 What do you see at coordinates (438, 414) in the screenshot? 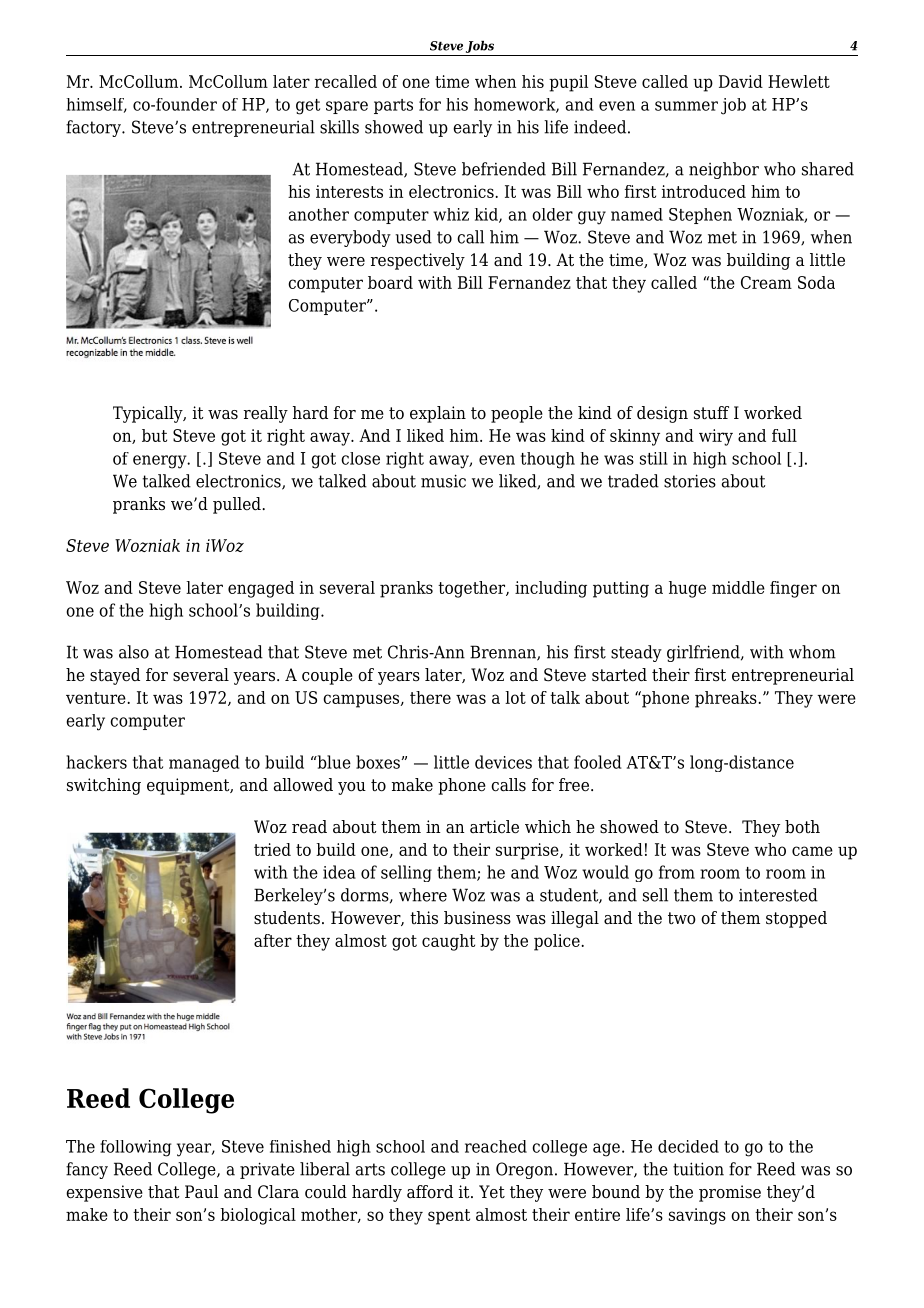
I see `explain` at bounding box center [438, 414].
